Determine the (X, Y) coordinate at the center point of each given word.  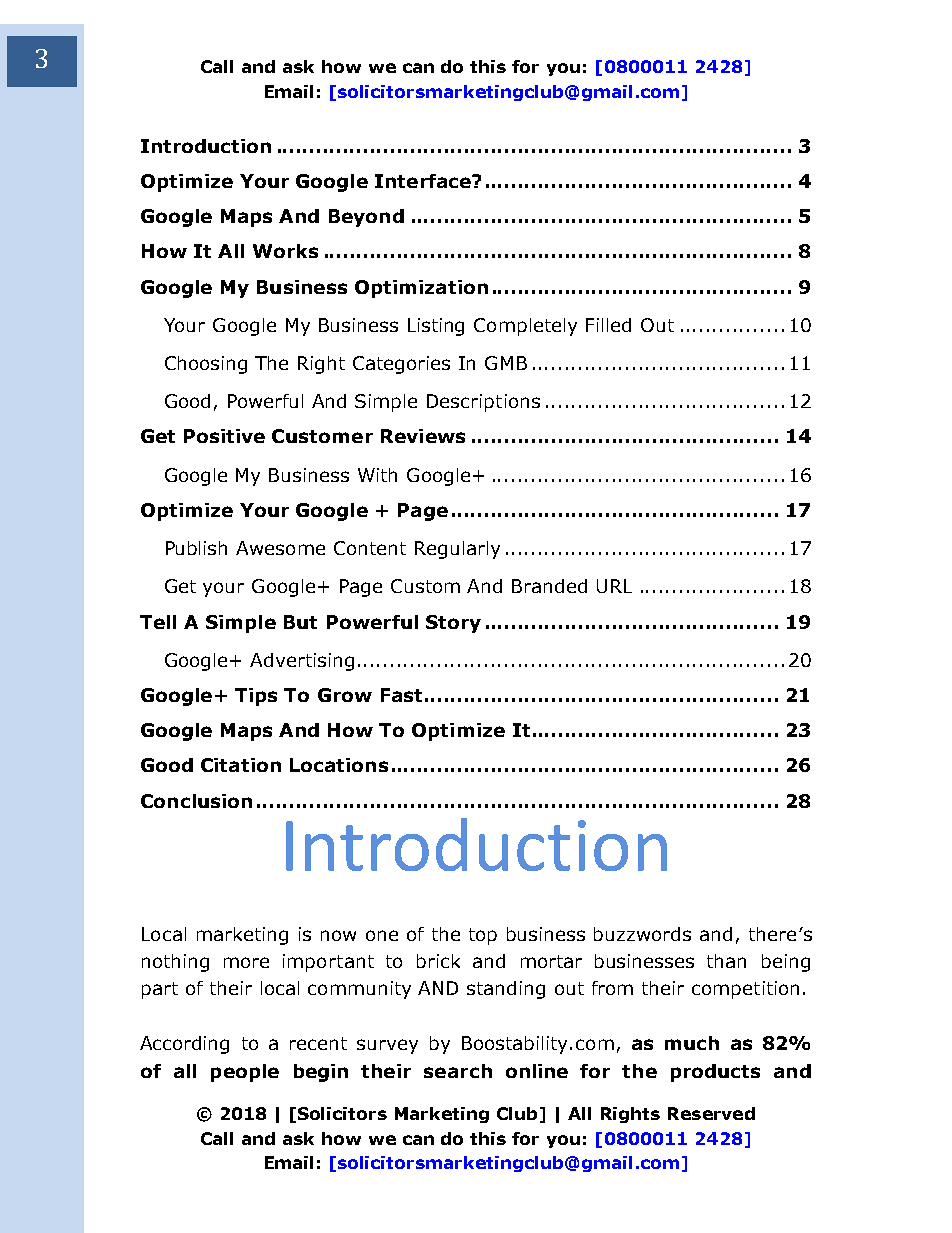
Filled (608, 325)
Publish (196, 548)
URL (614, 586)
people (245, 1073)
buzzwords (642, 934)
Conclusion (196, 801)
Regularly (457, 550)
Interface (424, 181)
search (458, 1071)
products (715, 1073)
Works (285, 251)
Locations (339, 765)
